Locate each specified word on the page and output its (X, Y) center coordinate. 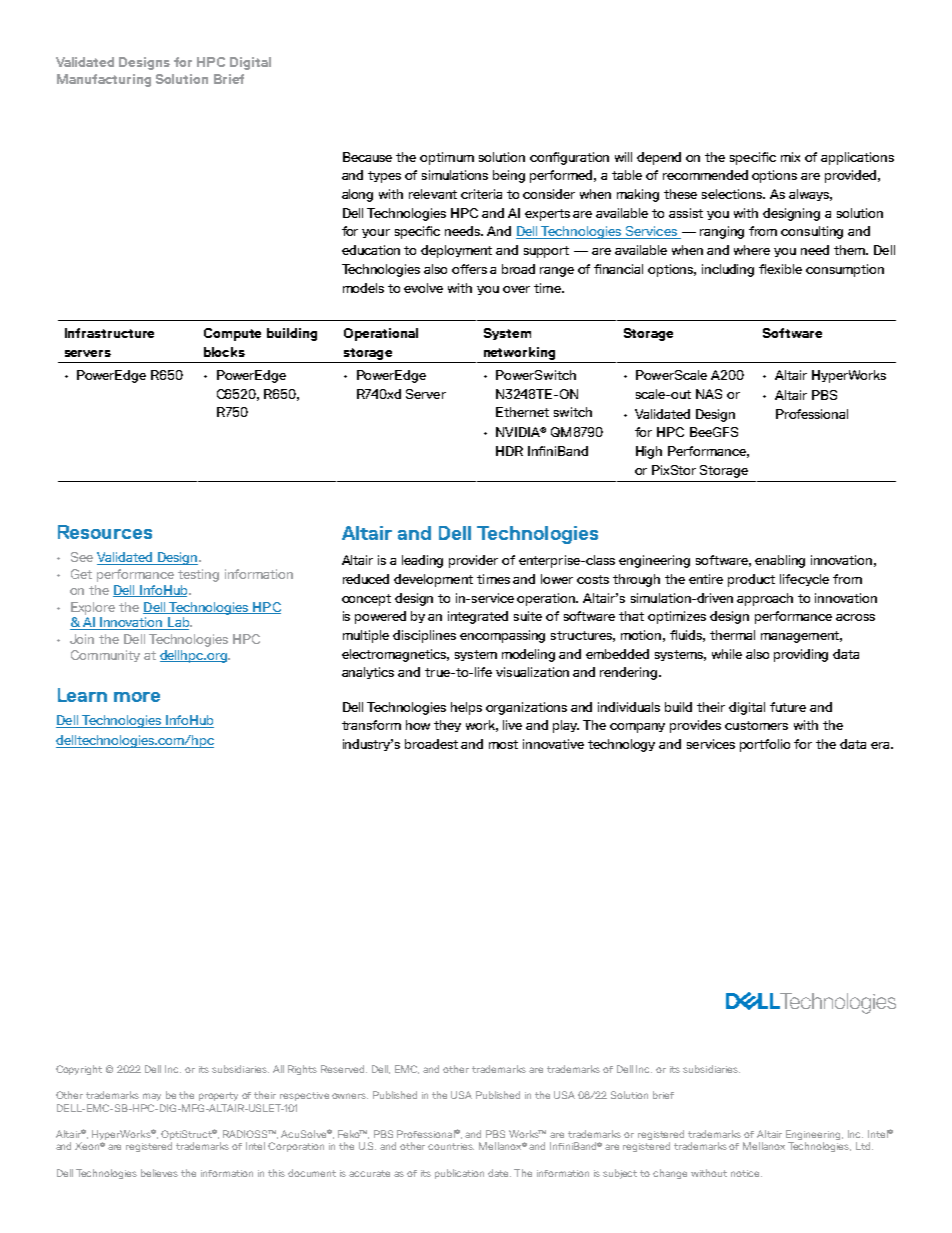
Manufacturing (104, 80)
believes (159, 1173)
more (137, 697)
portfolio (765, 745)
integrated (478, 617)
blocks (224, 352)
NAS (709, 394)
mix (790, 157)
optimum (447, 158)
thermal (732, 635)
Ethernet (522, 412)
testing (198, 575)
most (503, 744)
